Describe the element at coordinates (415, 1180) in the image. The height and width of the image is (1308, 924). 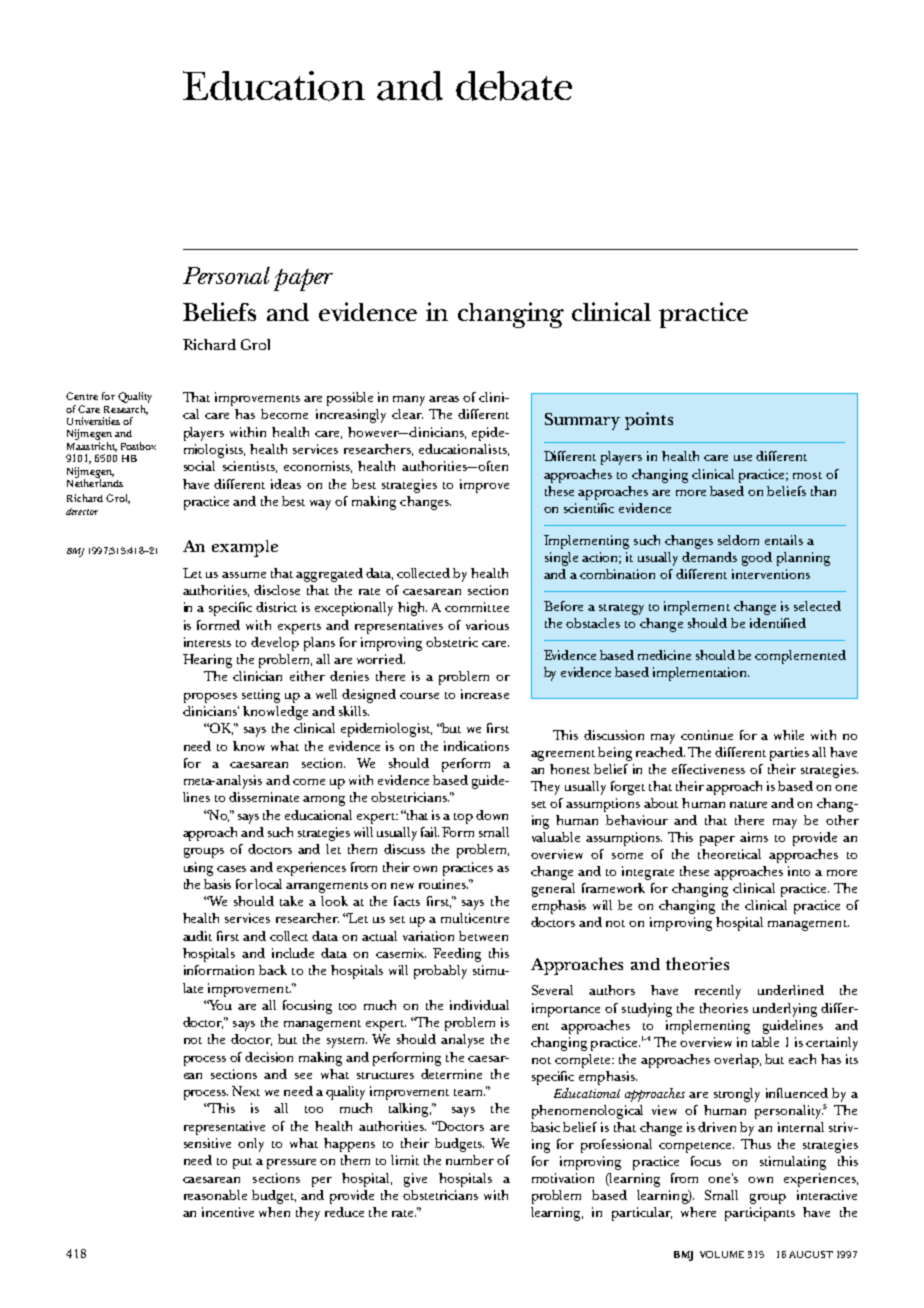
I see `give` at that location.
